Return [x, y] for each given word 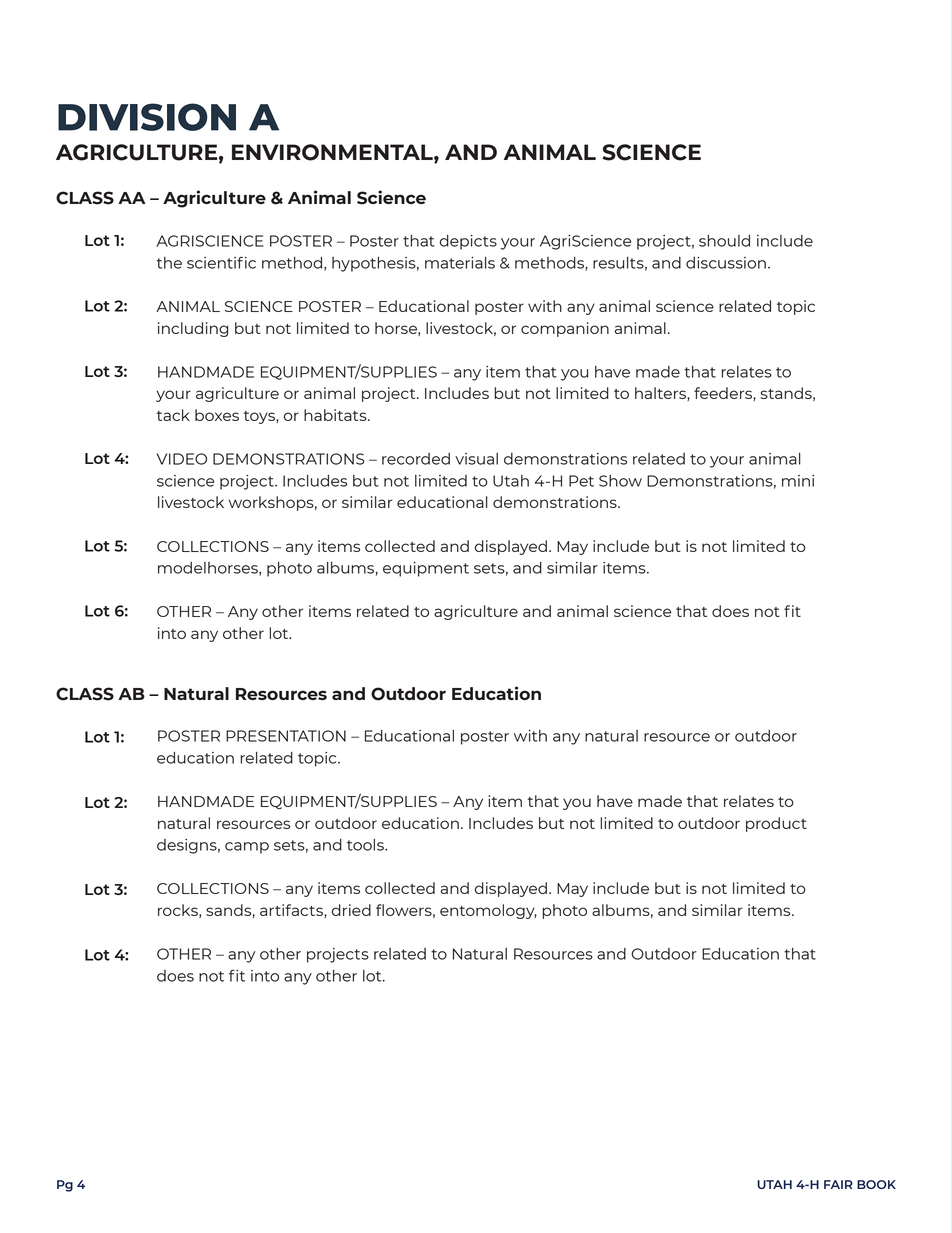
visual [476, 459]
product [776, 824]
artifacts [292, 911]
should [724, 241]
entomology [488, 911]
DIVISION [147, 117]
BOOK [876, 1184]
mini [798, 481]
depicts [468, 242]
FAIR [838, 1184]
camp [247, 848]
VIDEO [182, 459]
